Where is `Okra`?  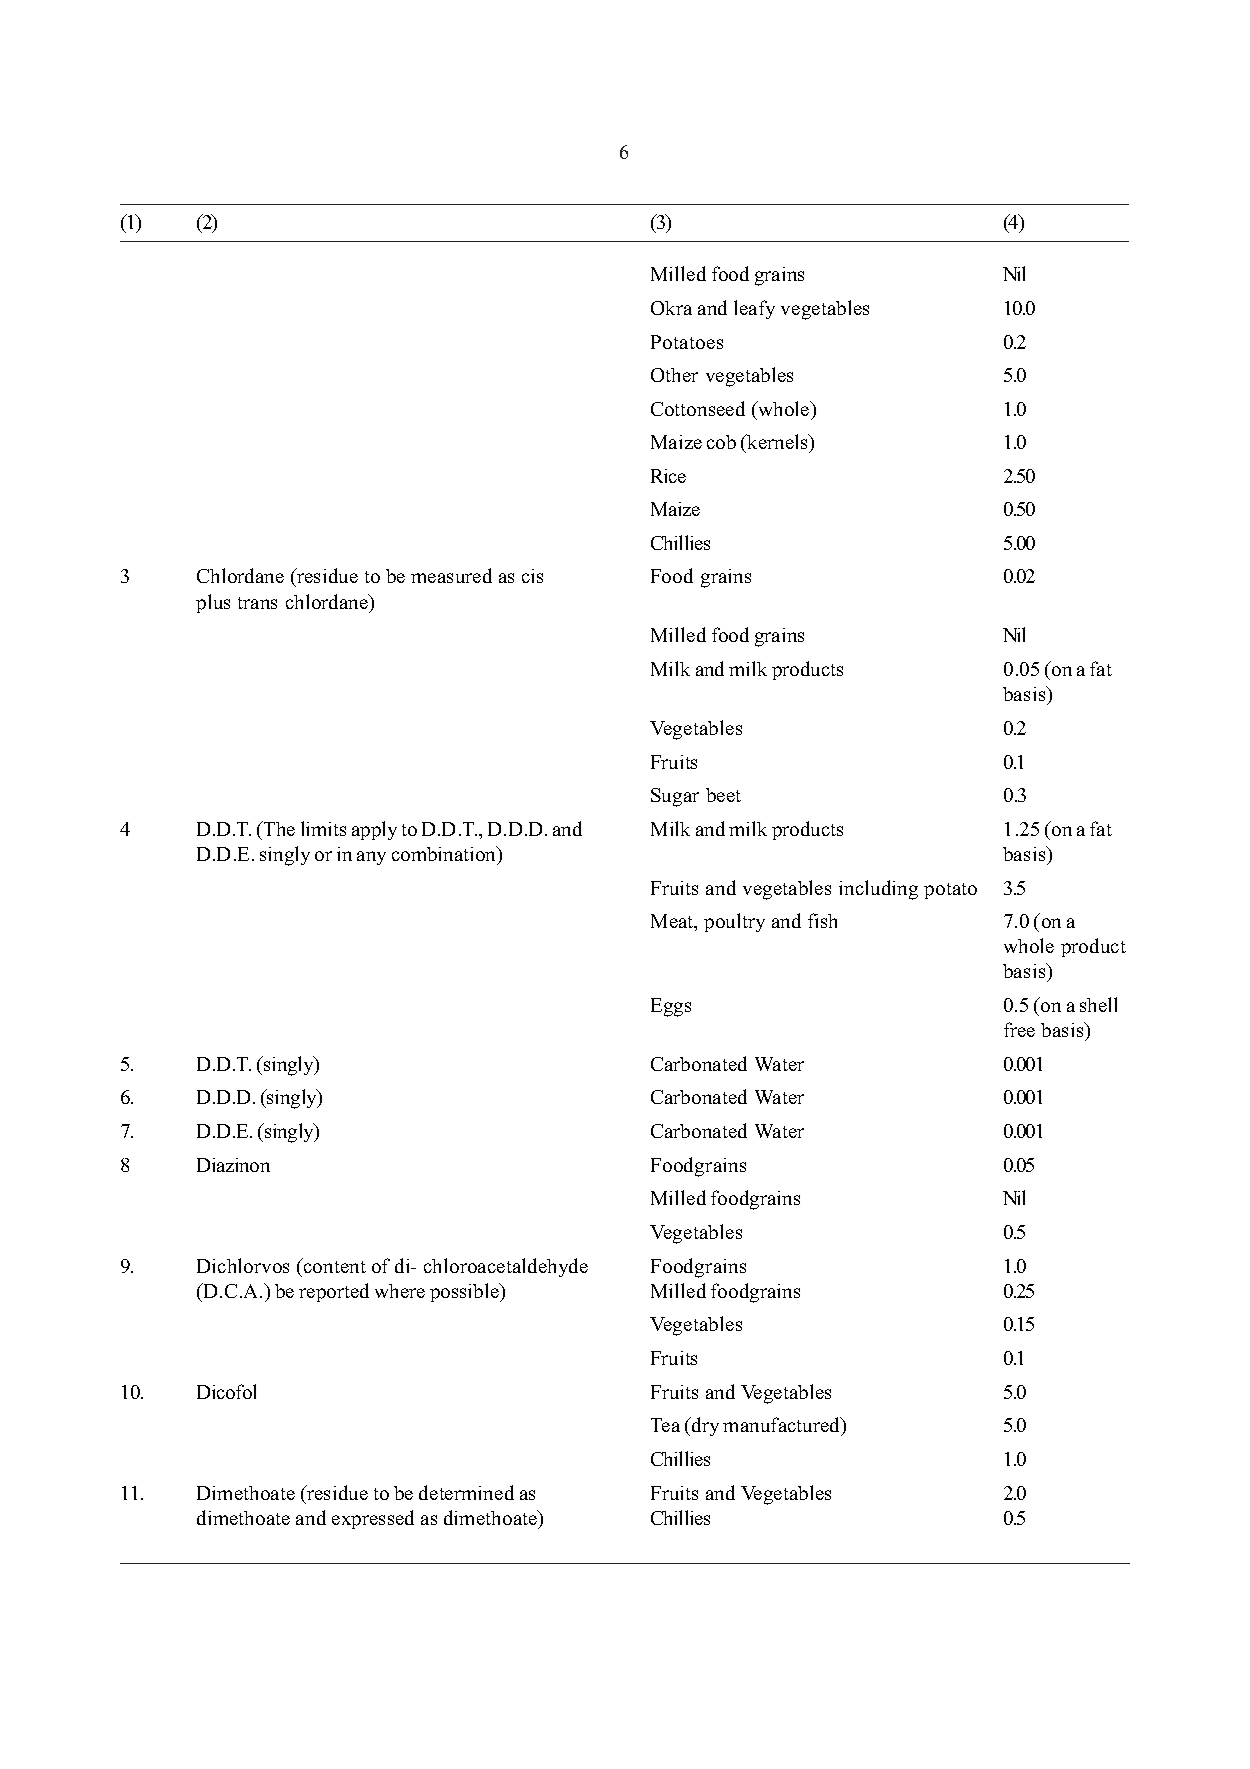 Okra is located at coordinates (671, 308).
